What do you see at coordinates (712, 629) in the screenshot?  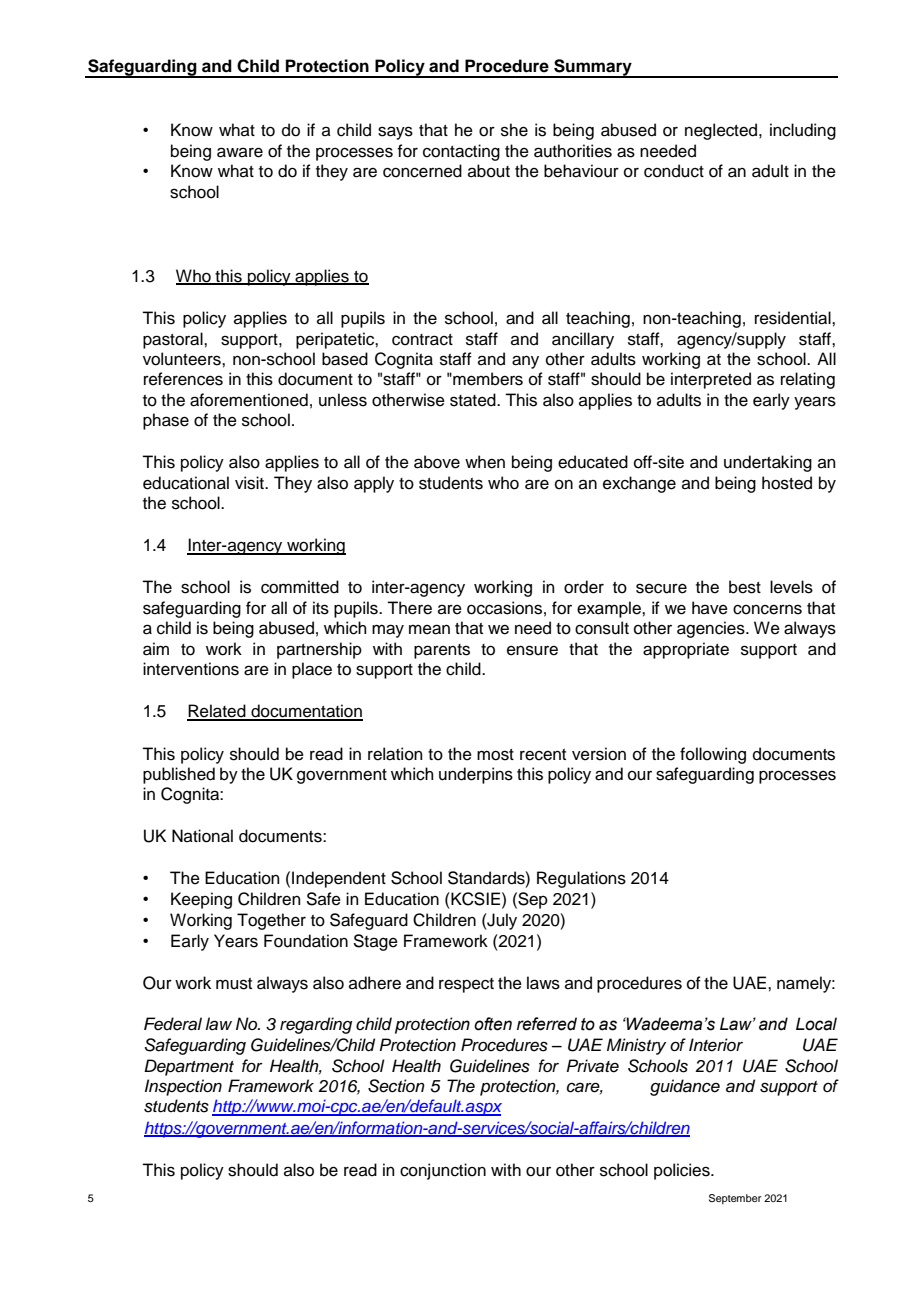 I see `agencies` at bounding box center [712, 629].
